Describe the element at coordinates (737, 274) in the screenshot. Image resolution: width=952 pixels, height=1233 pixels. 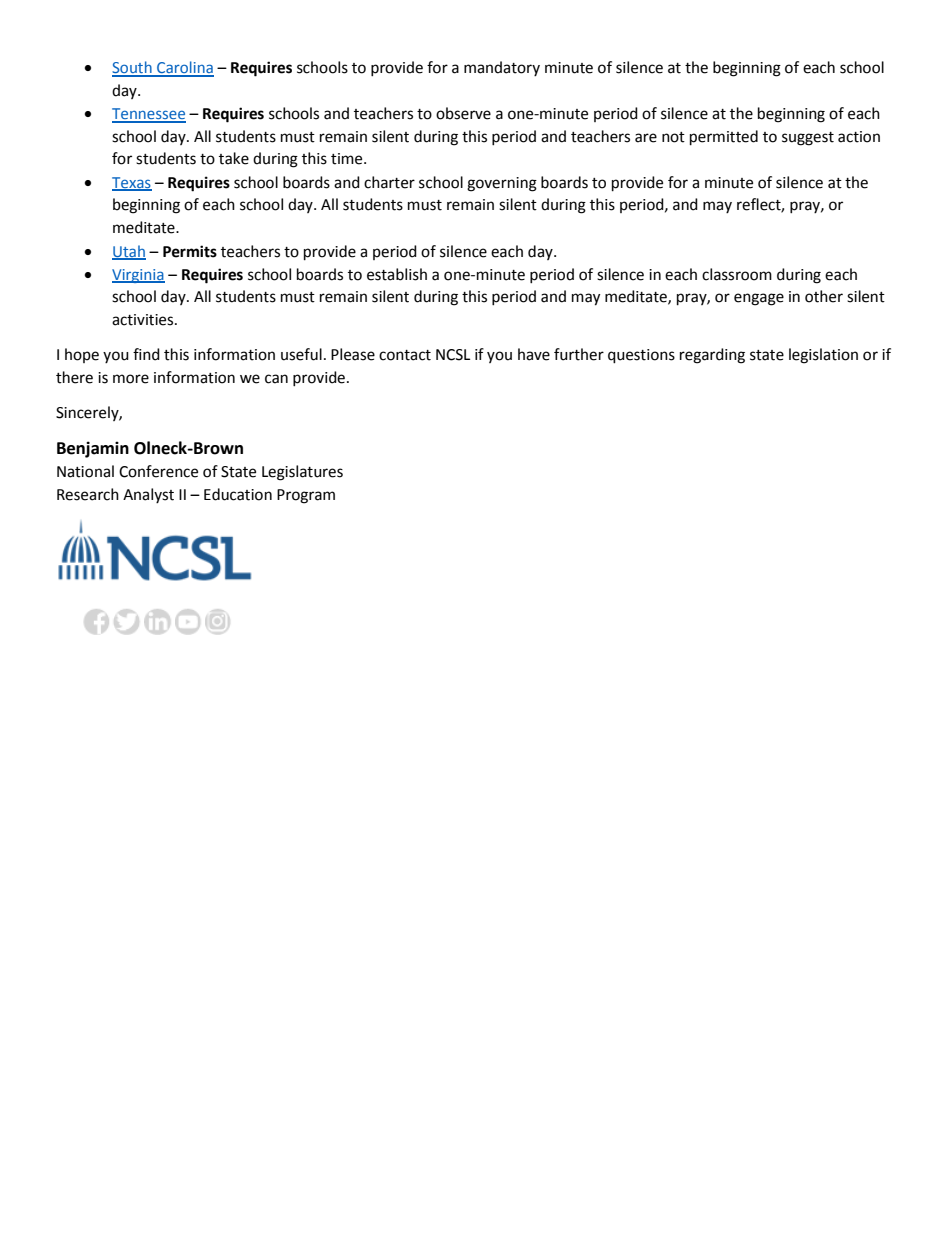
I see `classroom` at that location.
